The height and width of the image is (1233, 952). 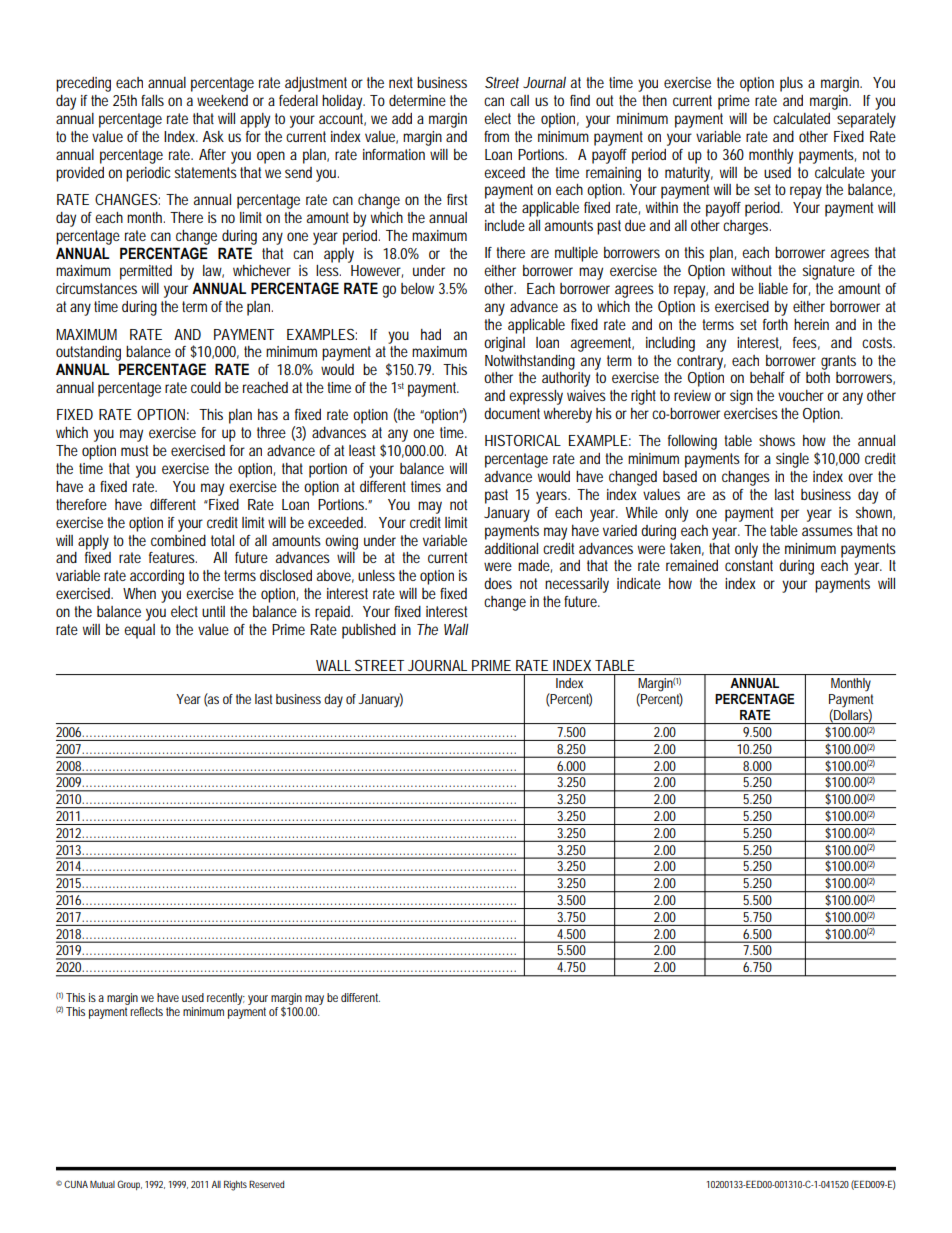 What do you see at coordinates (504, 344) in the image?
I see `original` at bounding box center [504, 344].
